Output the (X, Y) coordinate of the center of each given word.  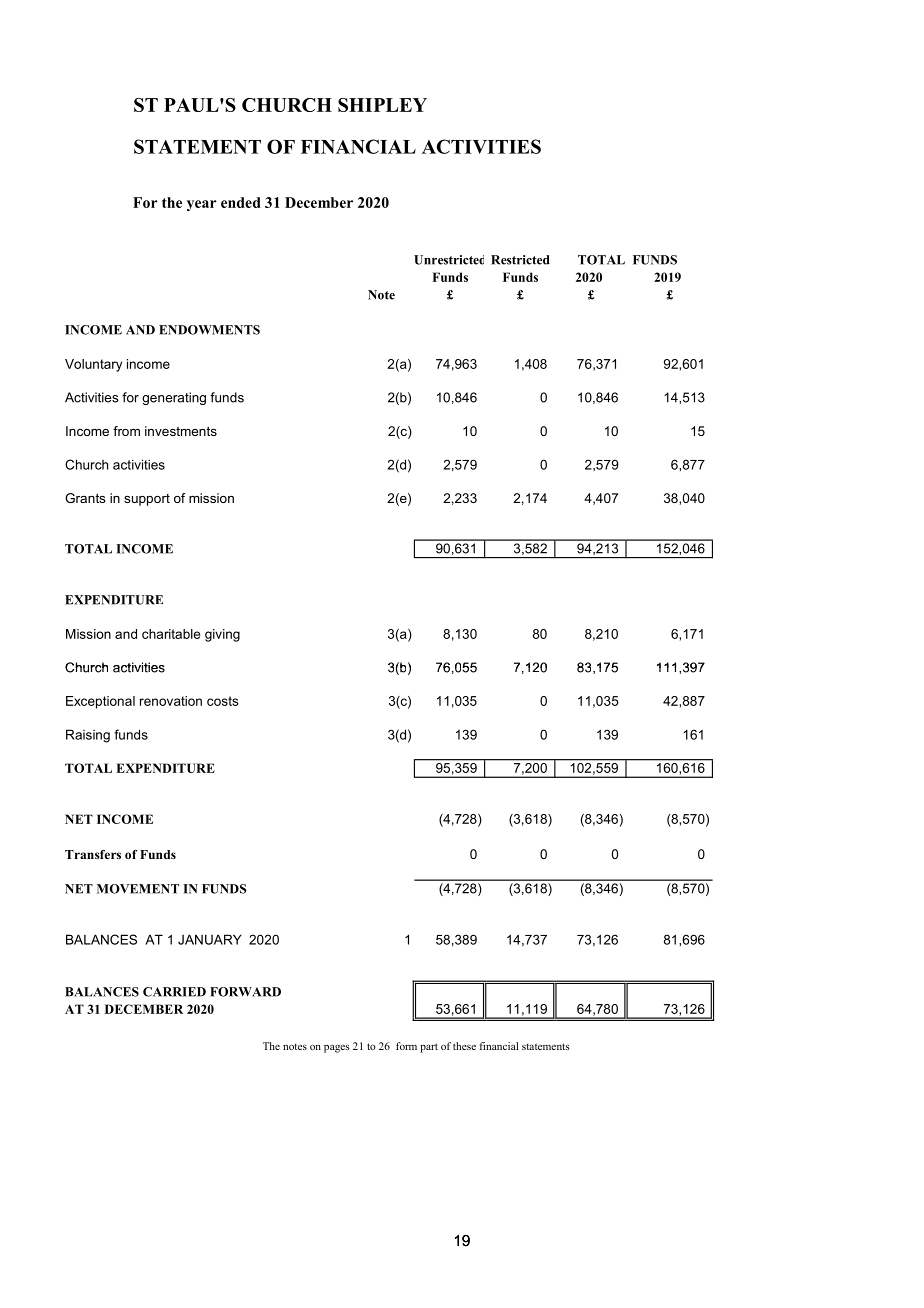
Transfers (93, 854)
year (202, 205)
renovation (171, 701)
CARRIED (174, 992)
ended (241, 202)
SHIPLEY (382, 105)
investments (181, 431)
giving (222, 635)
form (406, 1046)
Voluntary (93, 365)
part (429, 1048)
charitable (171, 634)
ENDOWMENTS (209, 330)
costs (223, 701)
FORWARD (245, 992)
